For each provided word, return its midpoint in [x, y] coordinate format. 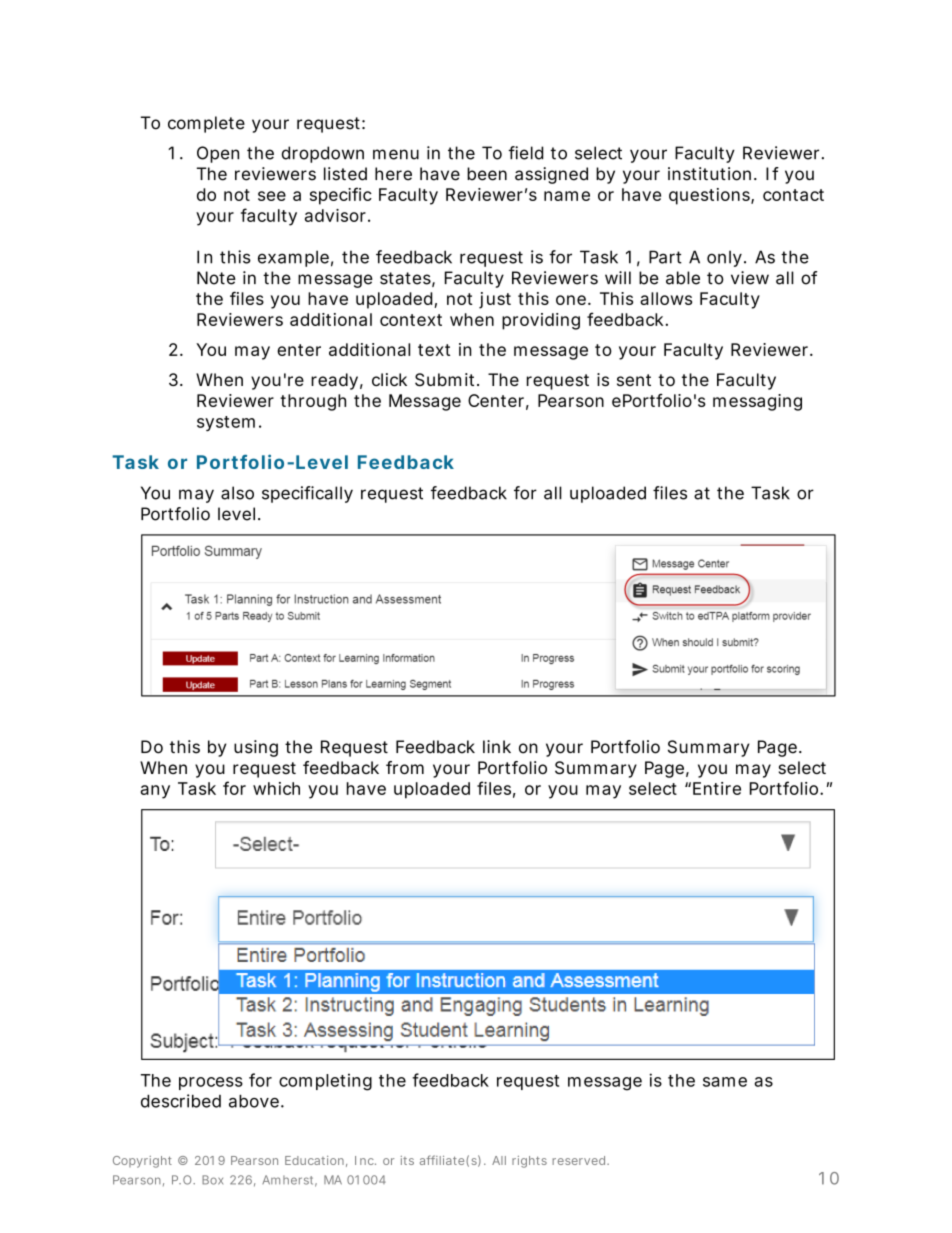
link [497, 746]
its [407, 1160]
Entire [717, 788]
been [487, 174]
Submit [446, 380]
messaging [757, 402]
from [405, 767]
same [725, 1082]
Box [212, 1180]
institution [709, 174]
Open [218, 154]
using [256, 748]
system [226, 423]
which [276, 788]
